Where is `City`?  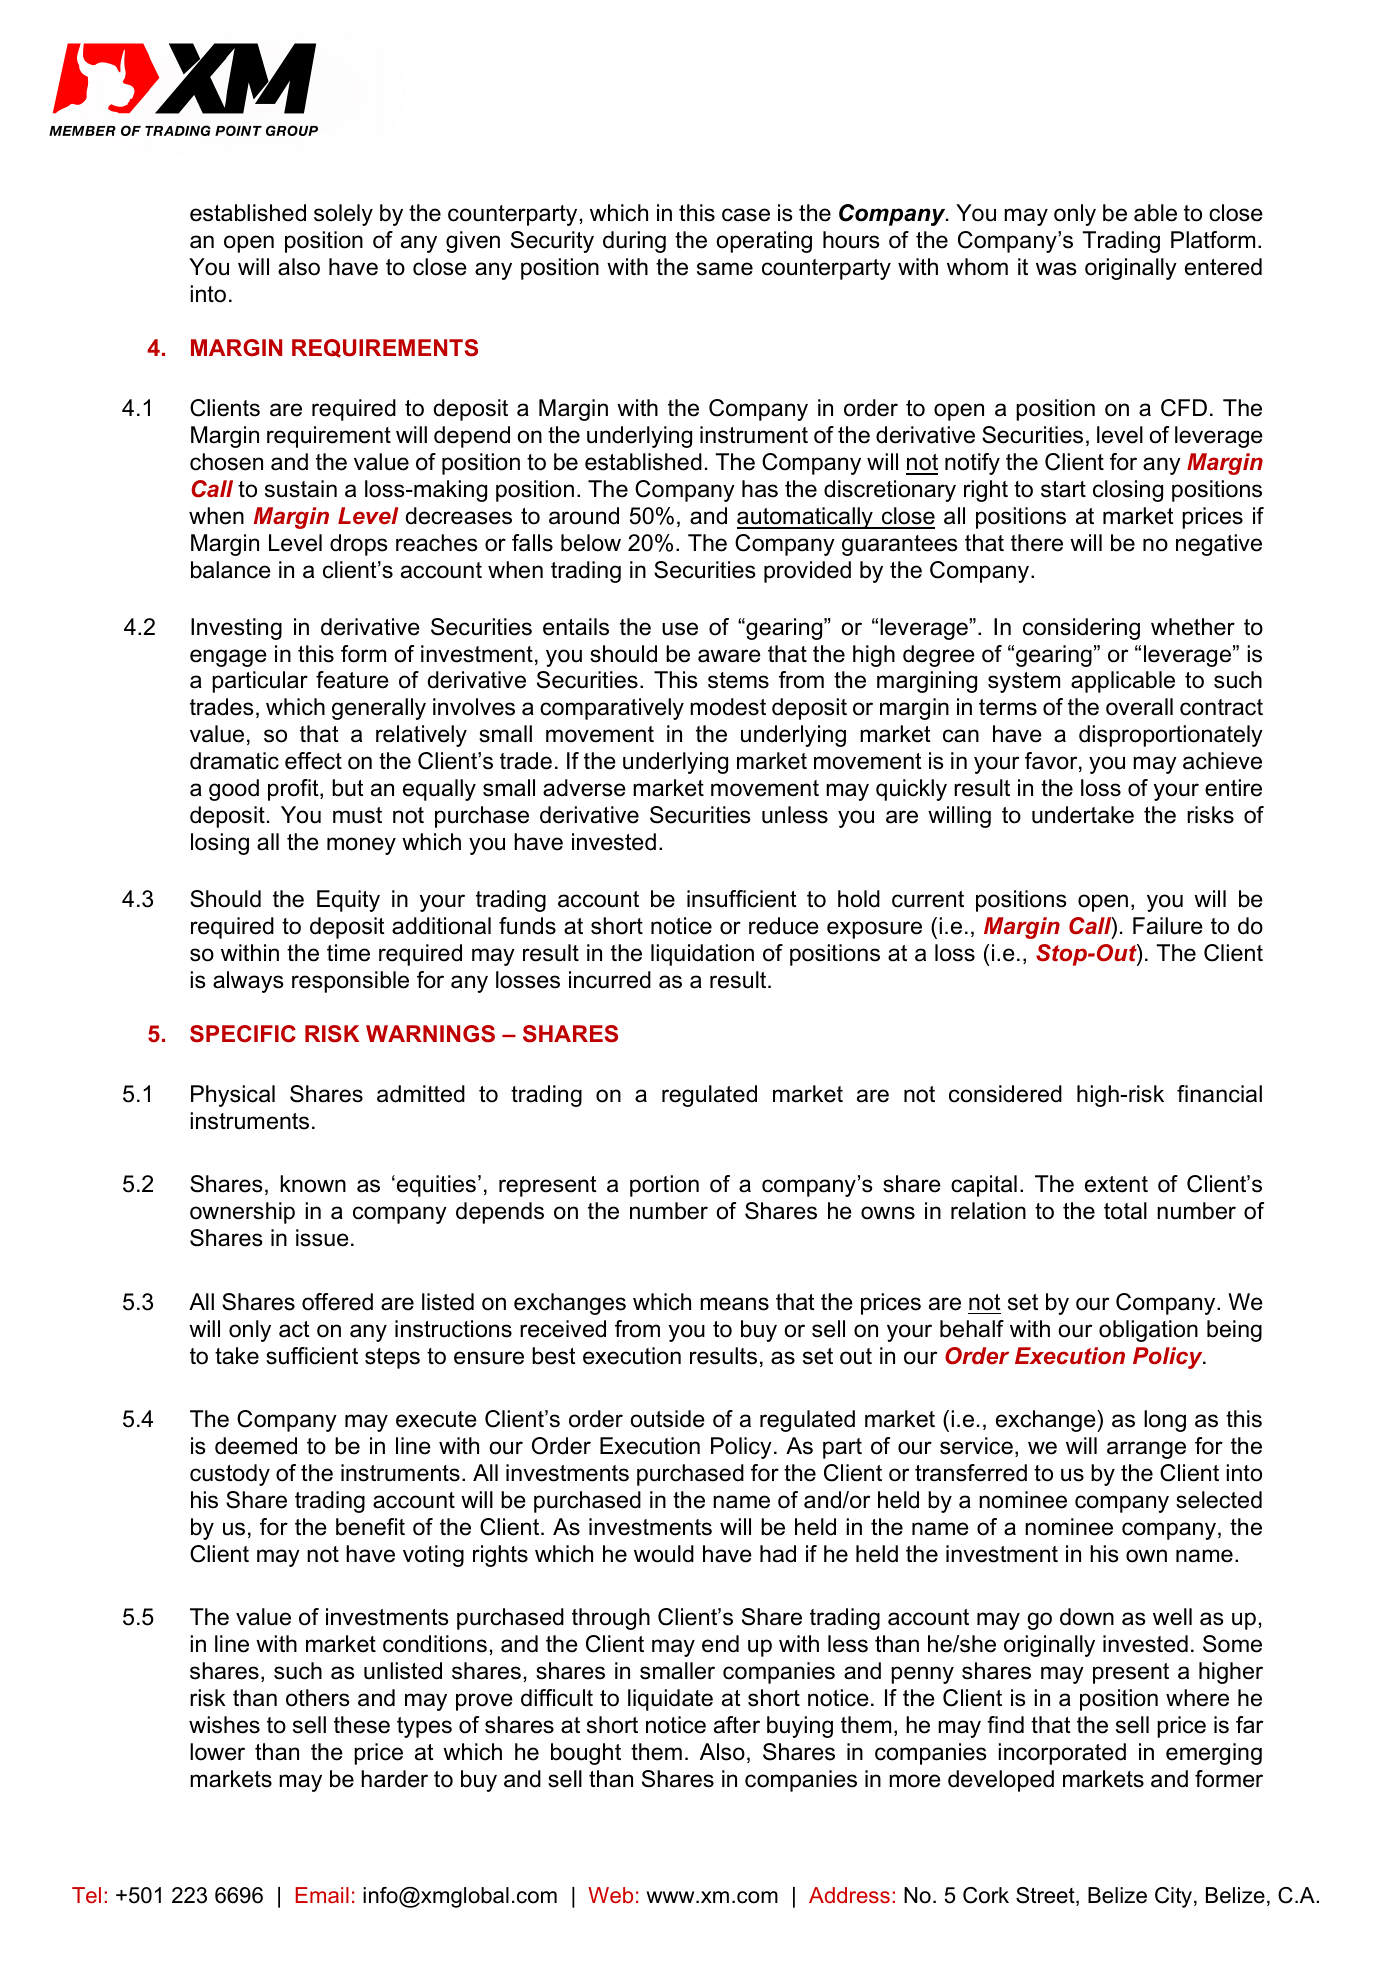 City is located at coordinates (1175, 1897).
